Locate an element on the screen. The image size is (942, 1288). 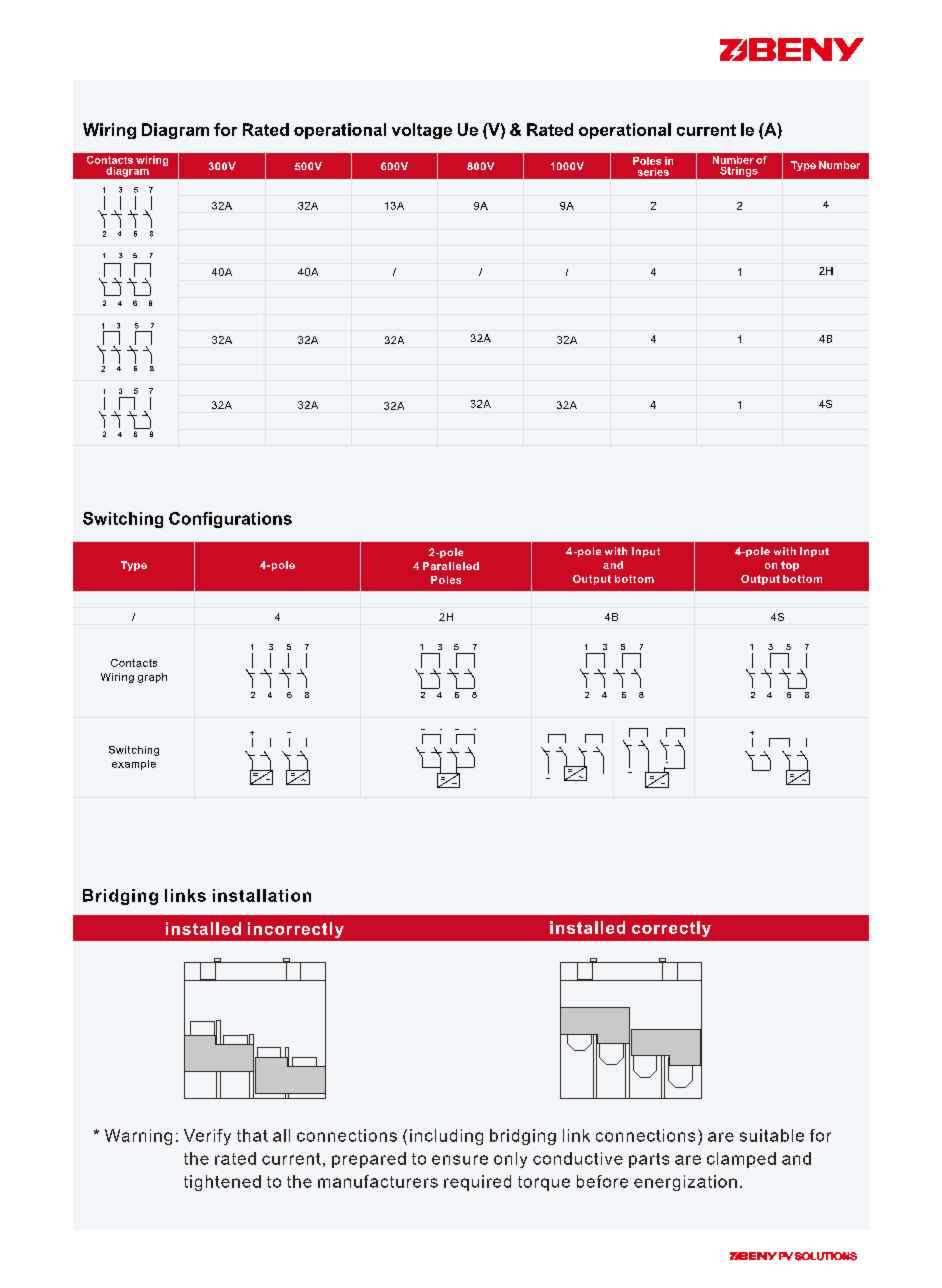
only is located at coordinates (510, 1160).
